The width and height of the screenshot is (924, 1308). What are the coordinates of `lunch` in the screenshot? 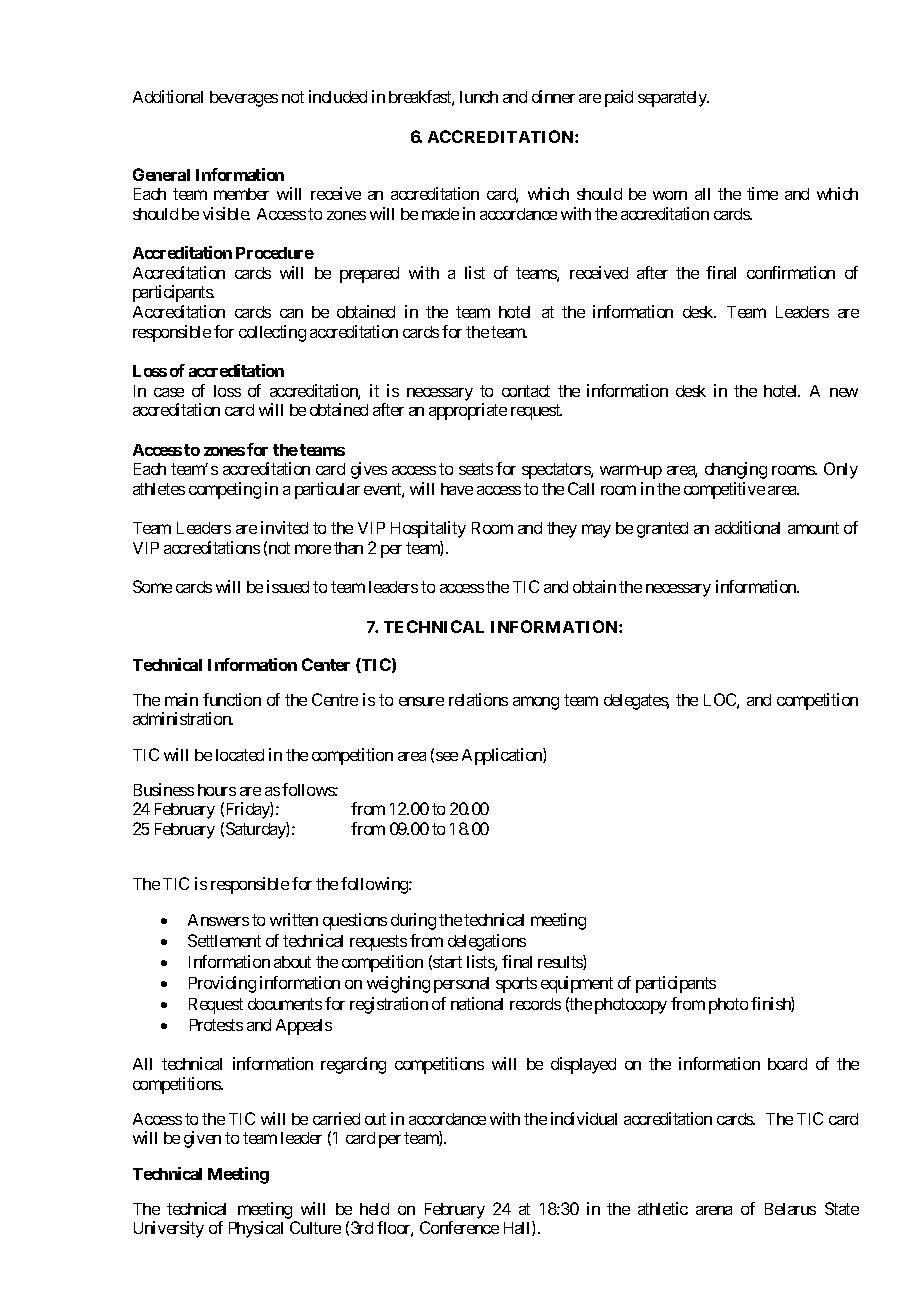 It's located at (479, 97).
